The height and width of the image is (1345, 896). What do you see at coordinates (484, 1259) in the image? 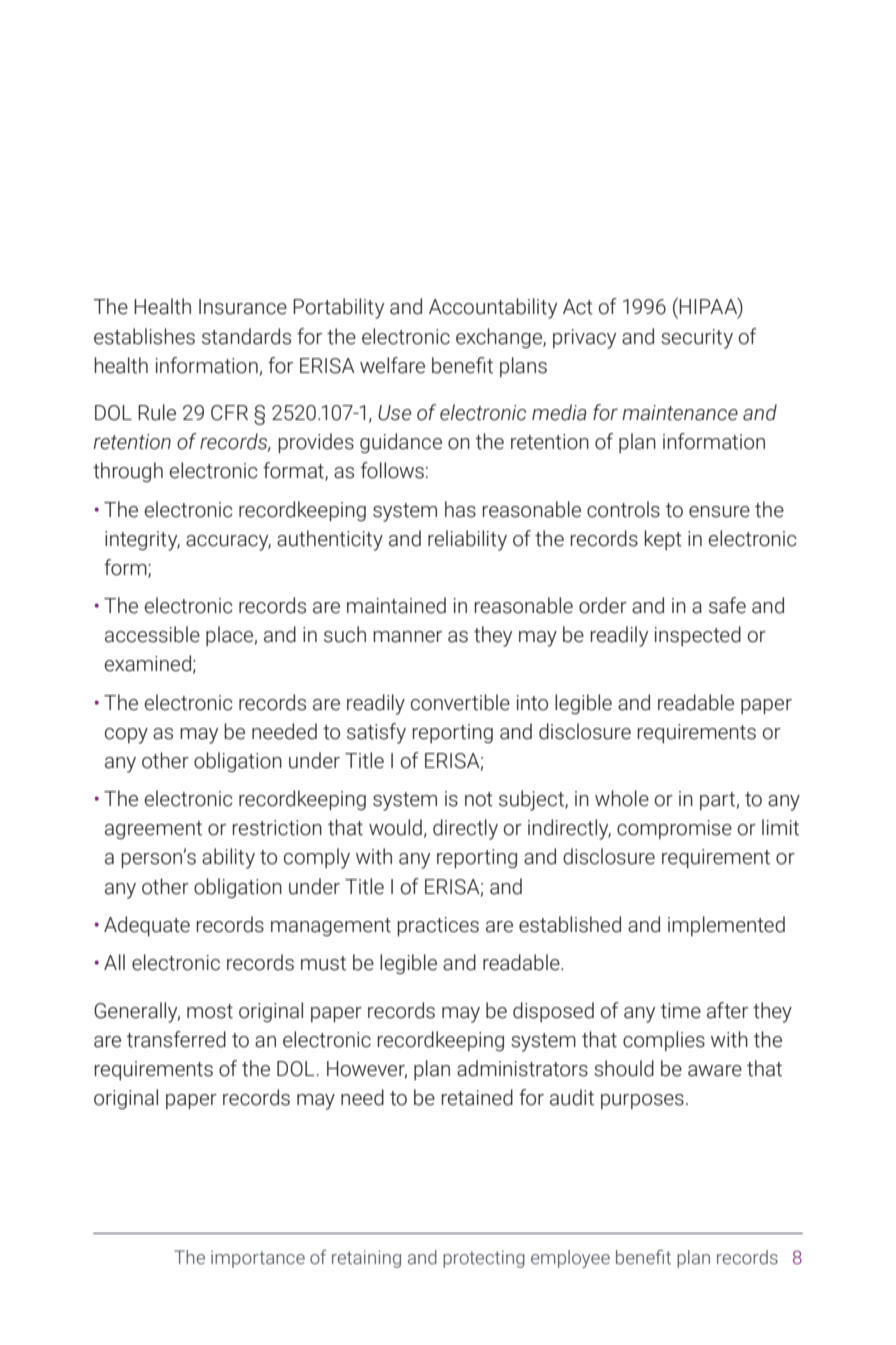
I see `protecting` at bounding box center [484, 1259].
